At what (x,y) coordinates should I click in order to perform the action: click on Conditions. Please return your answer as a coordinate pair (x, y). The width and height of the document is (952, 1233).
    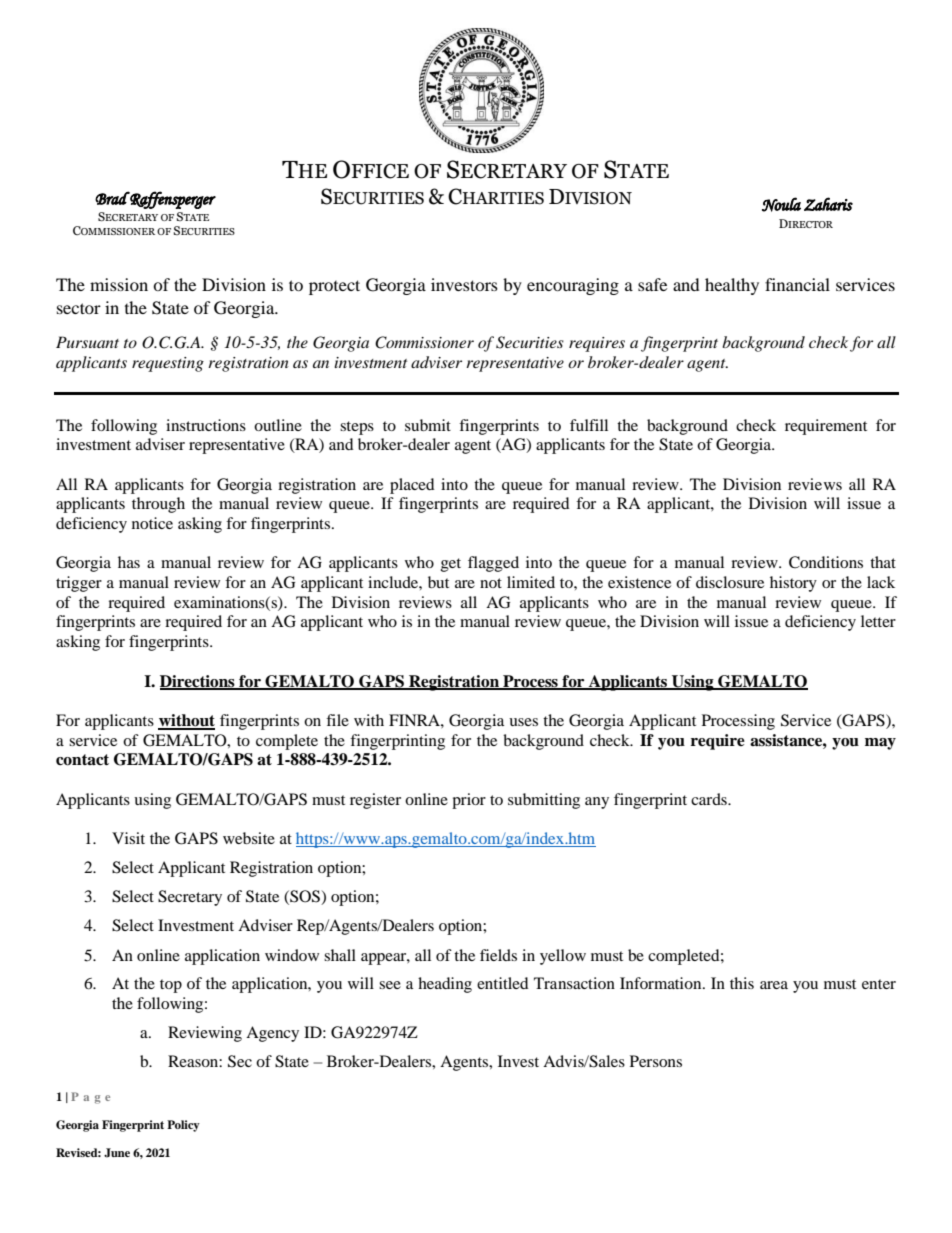
    Looking at the image, I should click on (826, 562).
